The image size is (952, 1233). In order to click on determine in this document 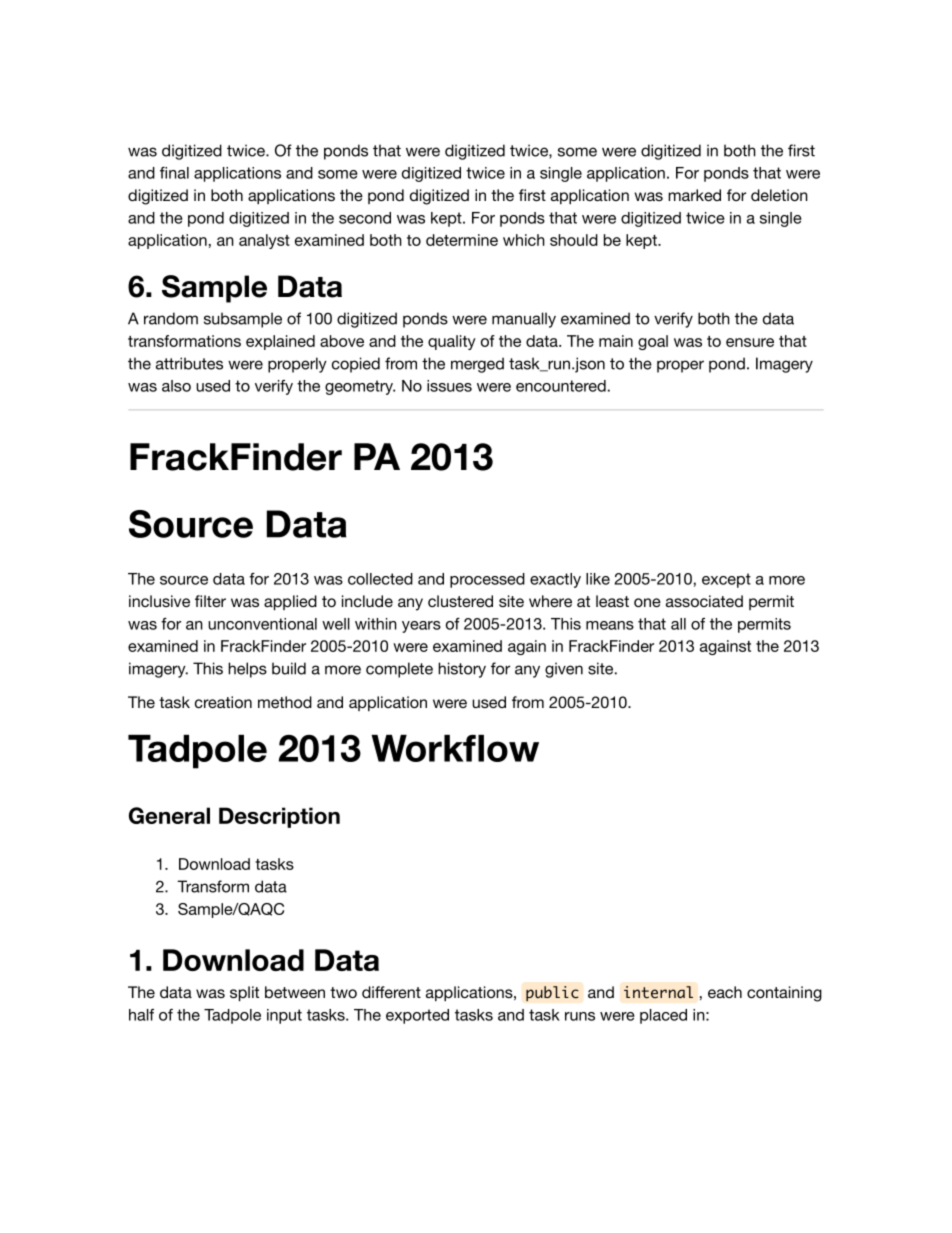, I will do `click(462, 240)`.
